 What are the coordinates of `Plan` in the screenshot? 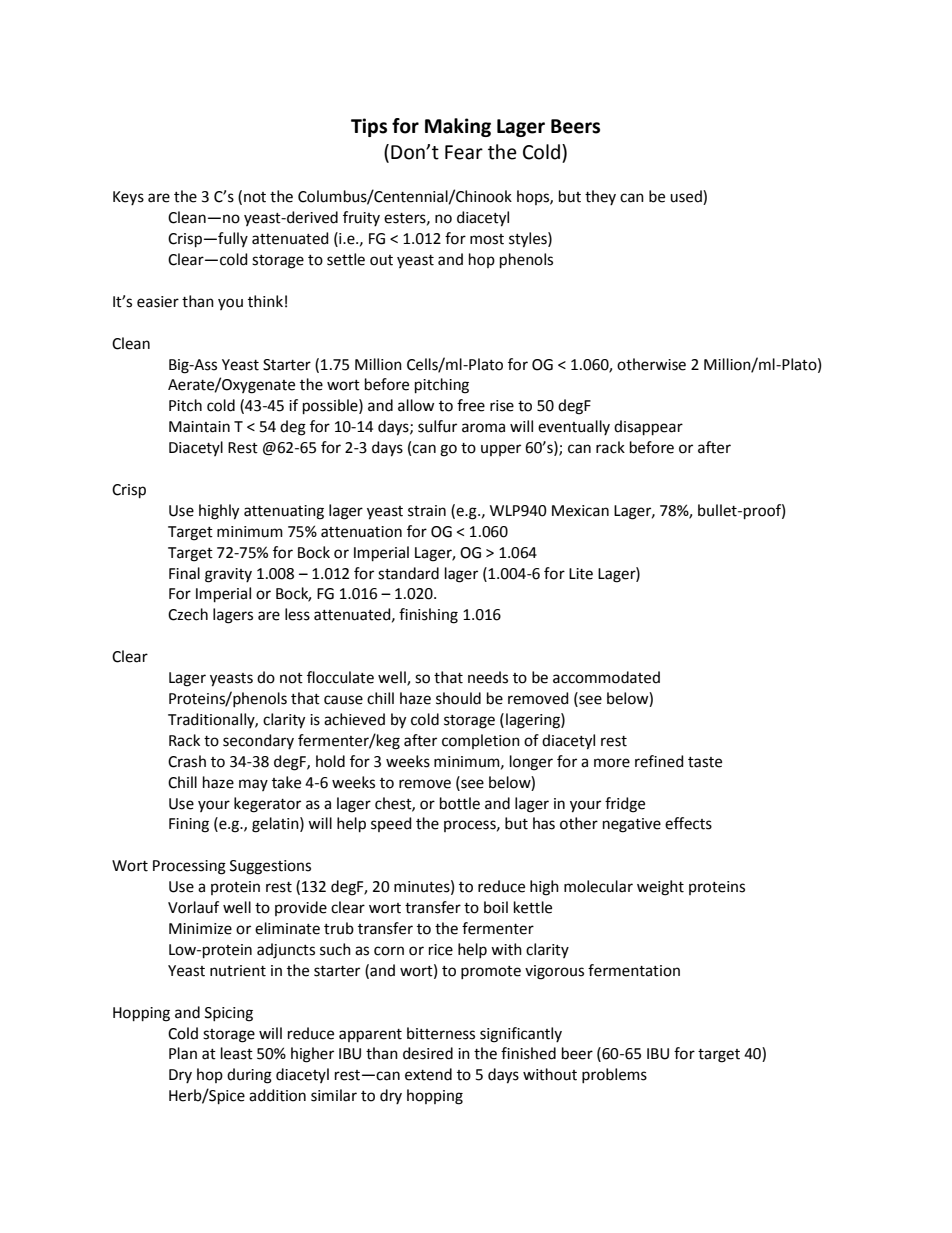 It's located at (183, 1053).
